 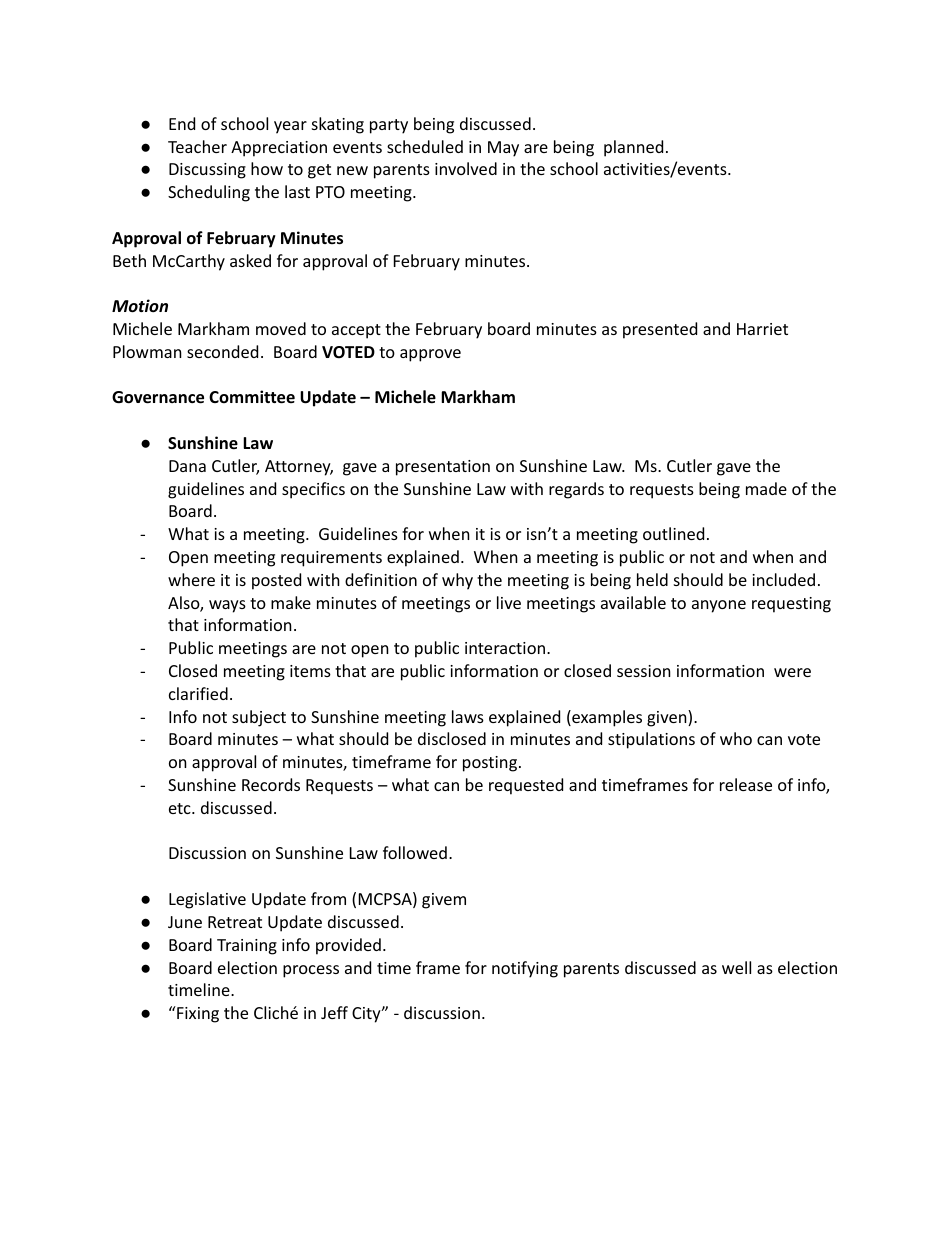 I want to click on release, so click(x=746, y=784).
